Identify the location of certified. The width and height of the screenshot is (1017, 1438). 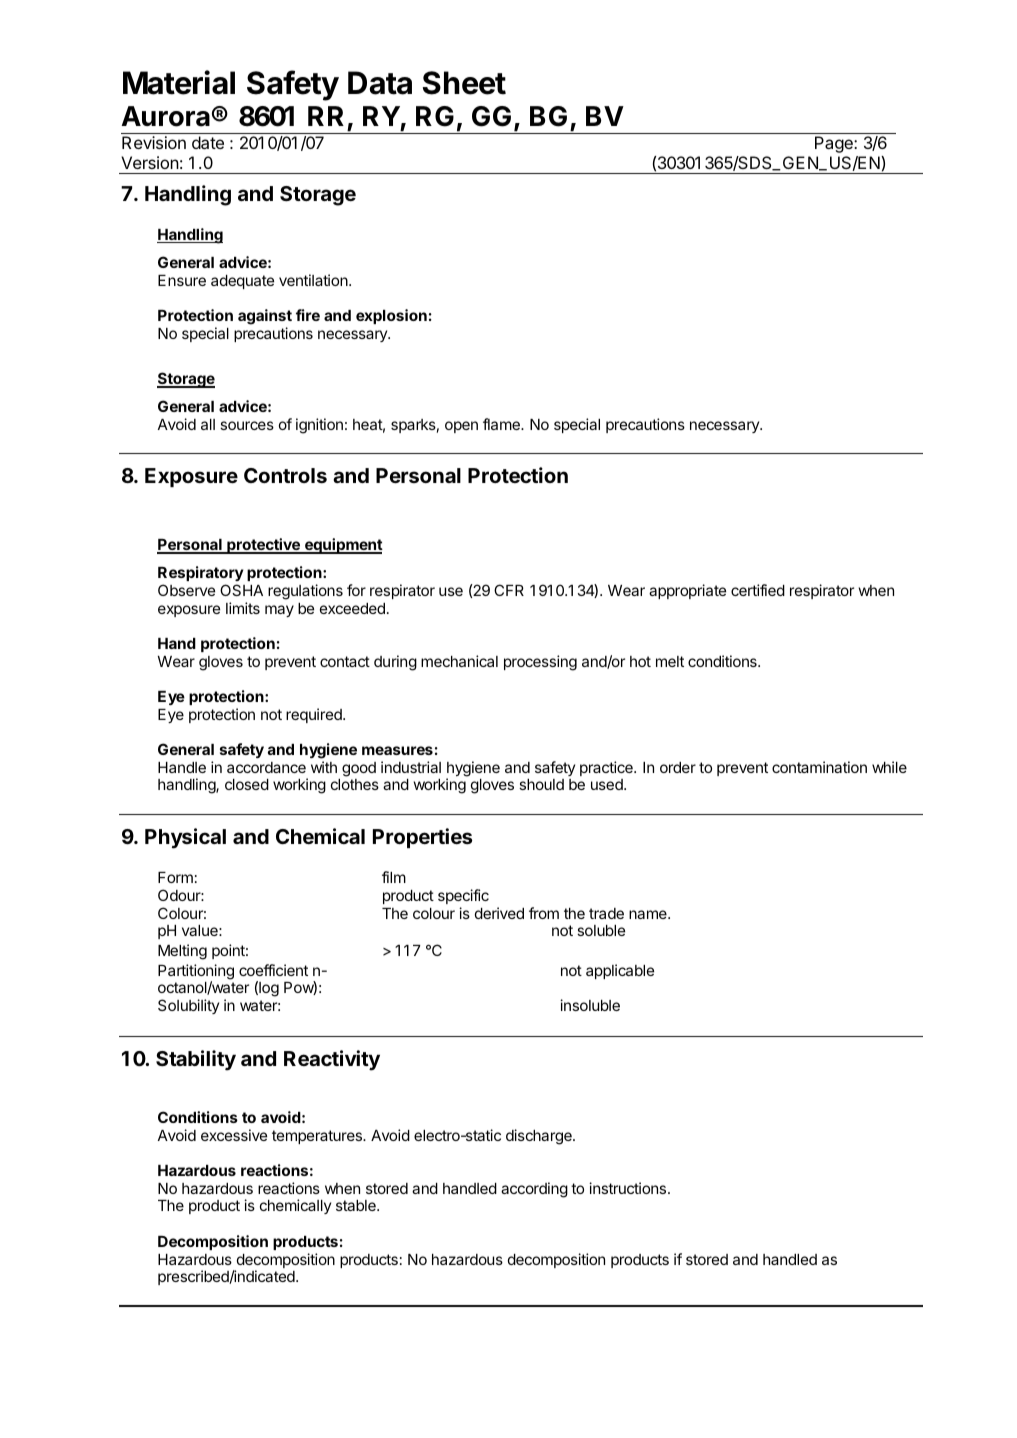
(758, 590).
